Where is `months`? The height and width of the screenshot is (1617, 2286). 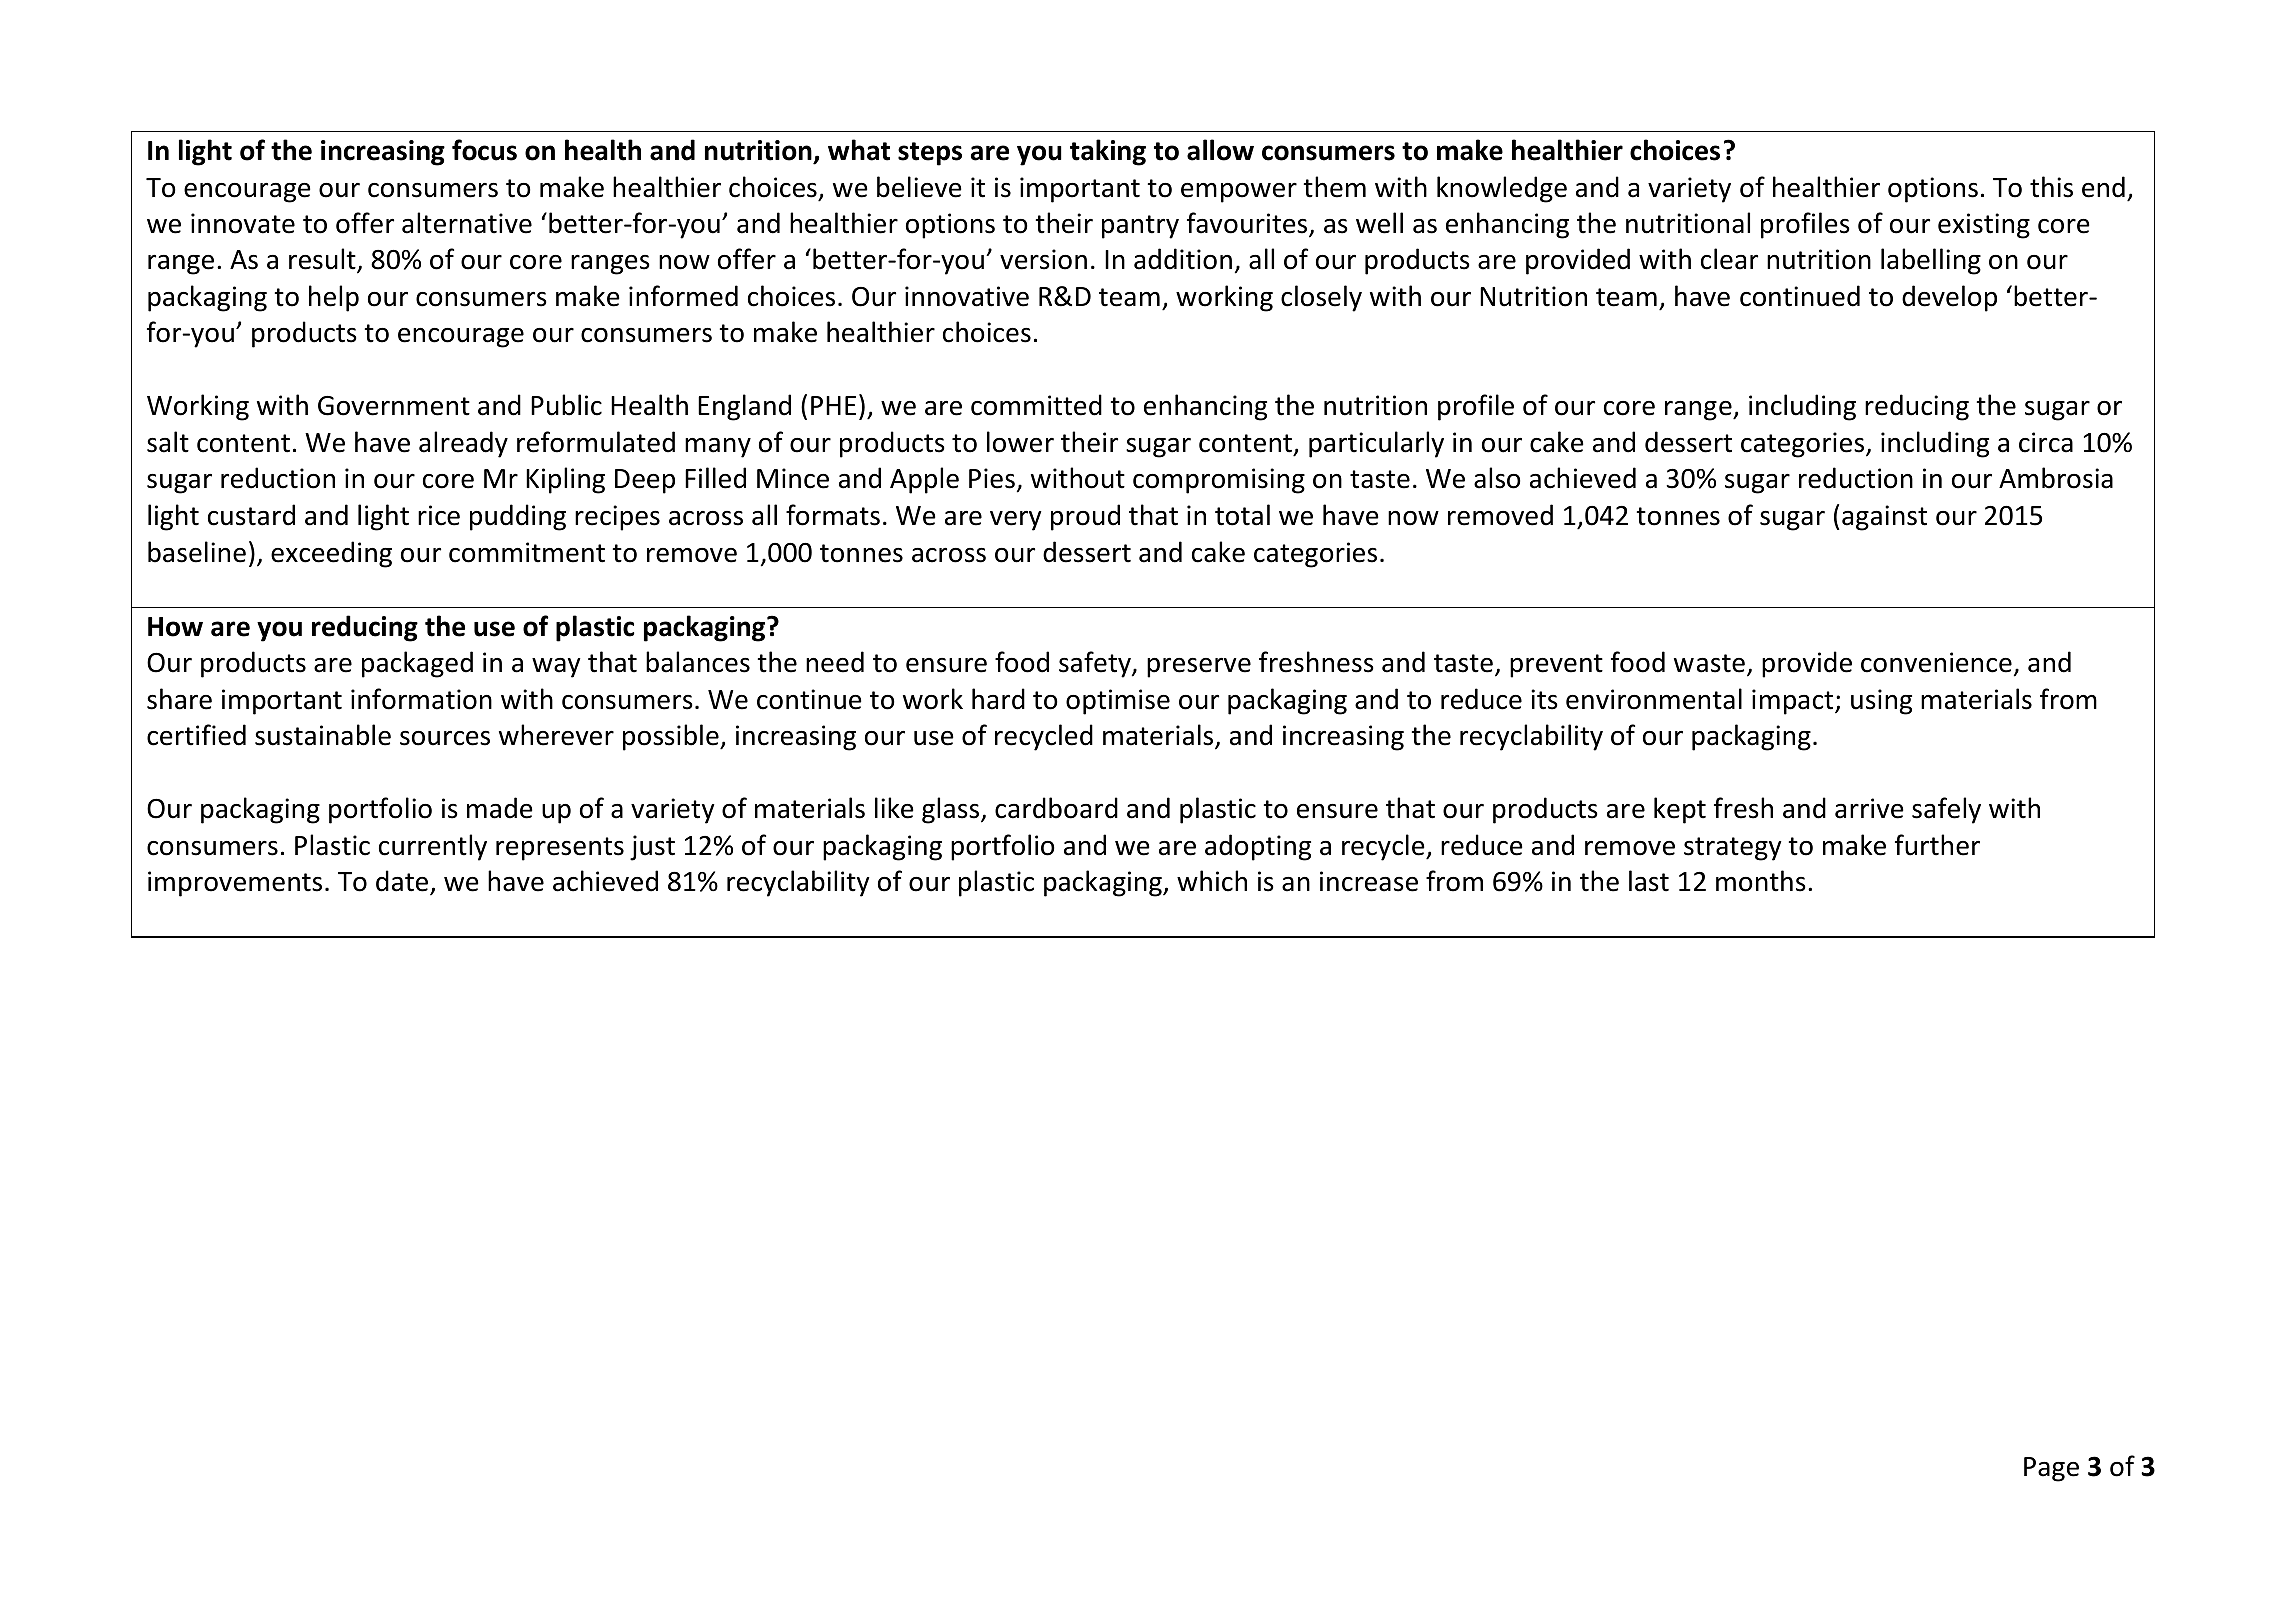 months is located at coordinates (1761, 881).
